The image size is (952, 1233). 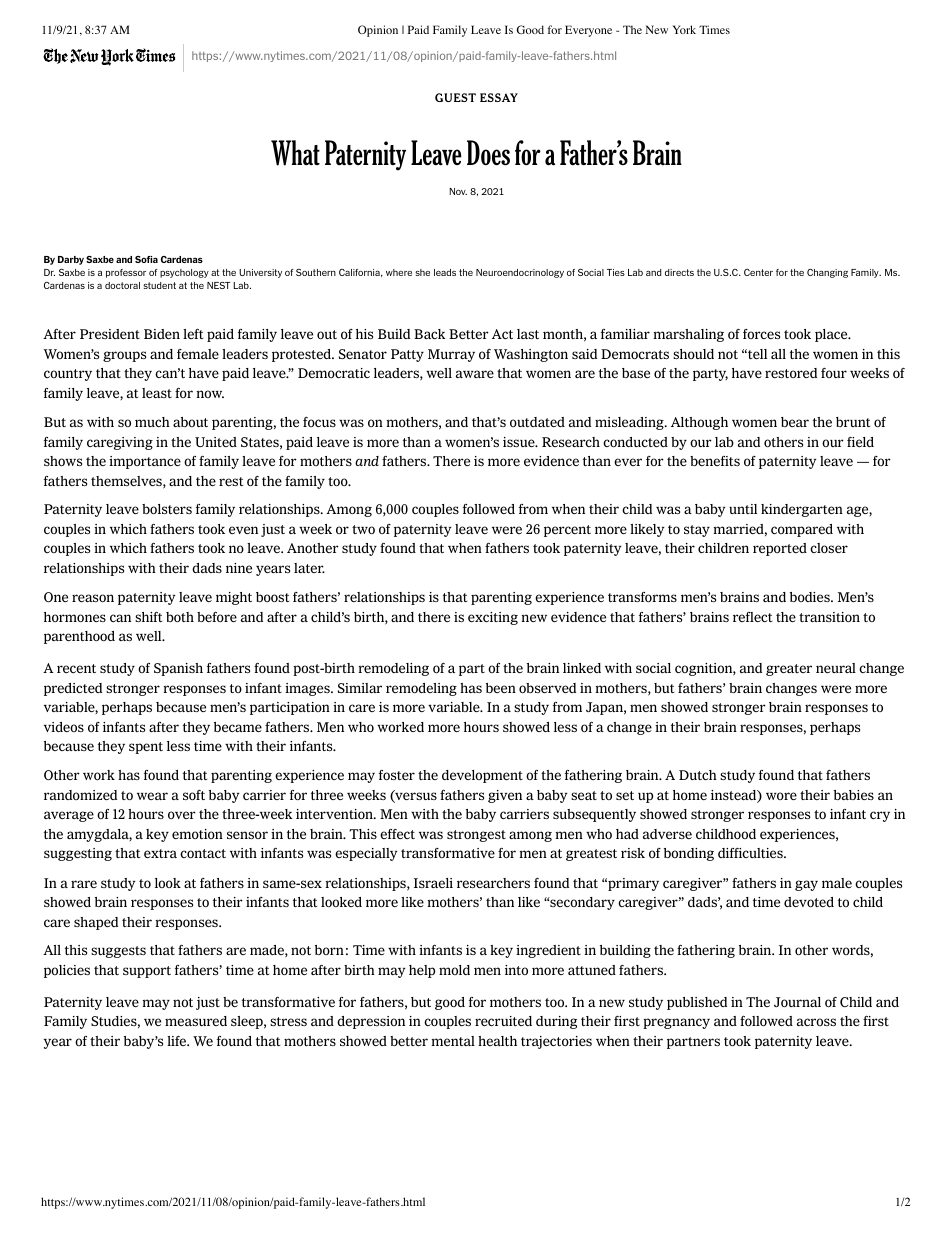 What do you see at coordinates (789, 670) in the screenshot?
I see `greater` at bounding box center [789, 670].
